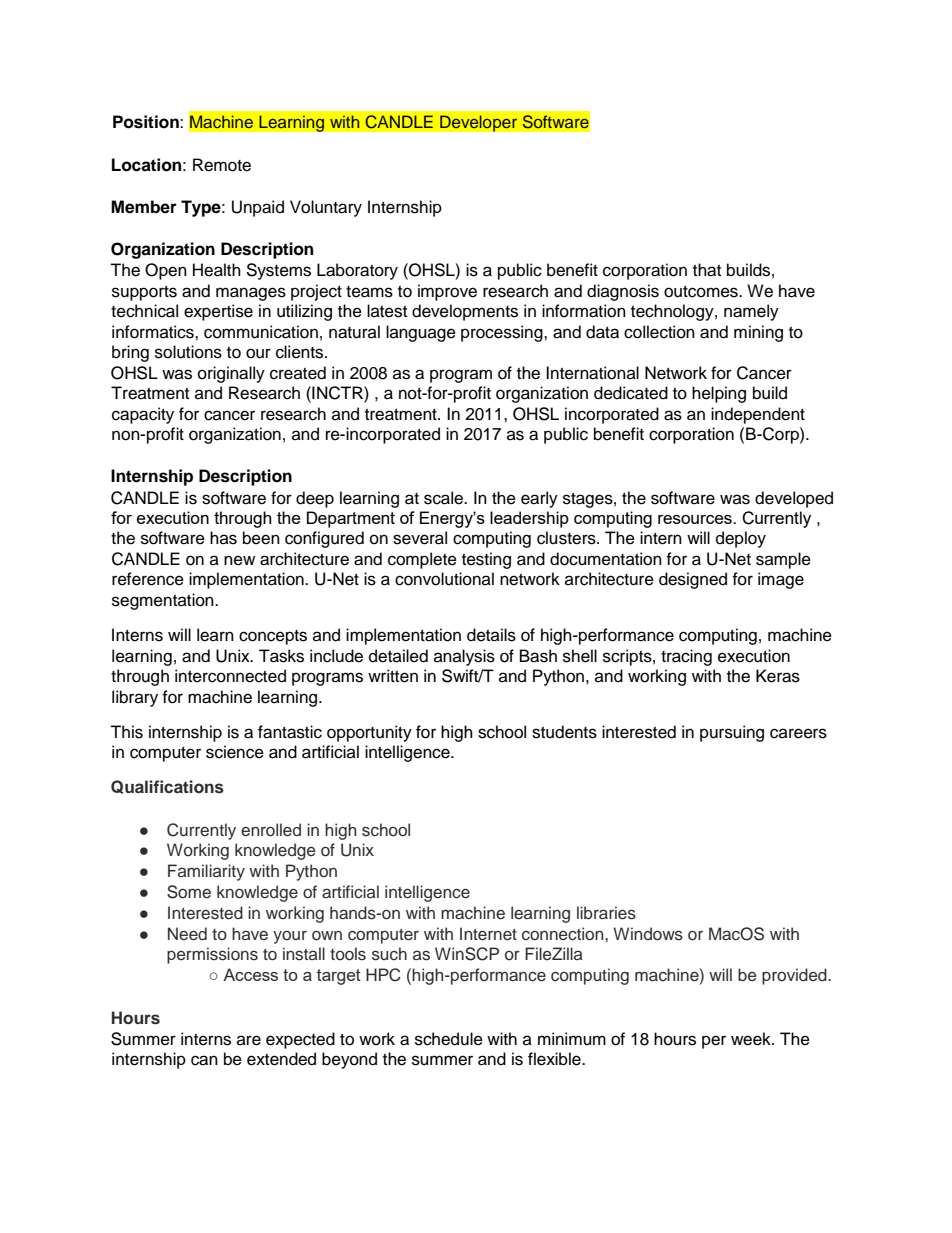  Describe the element at coordinates (479, 123) in the image. I see `Developer` at that location.
